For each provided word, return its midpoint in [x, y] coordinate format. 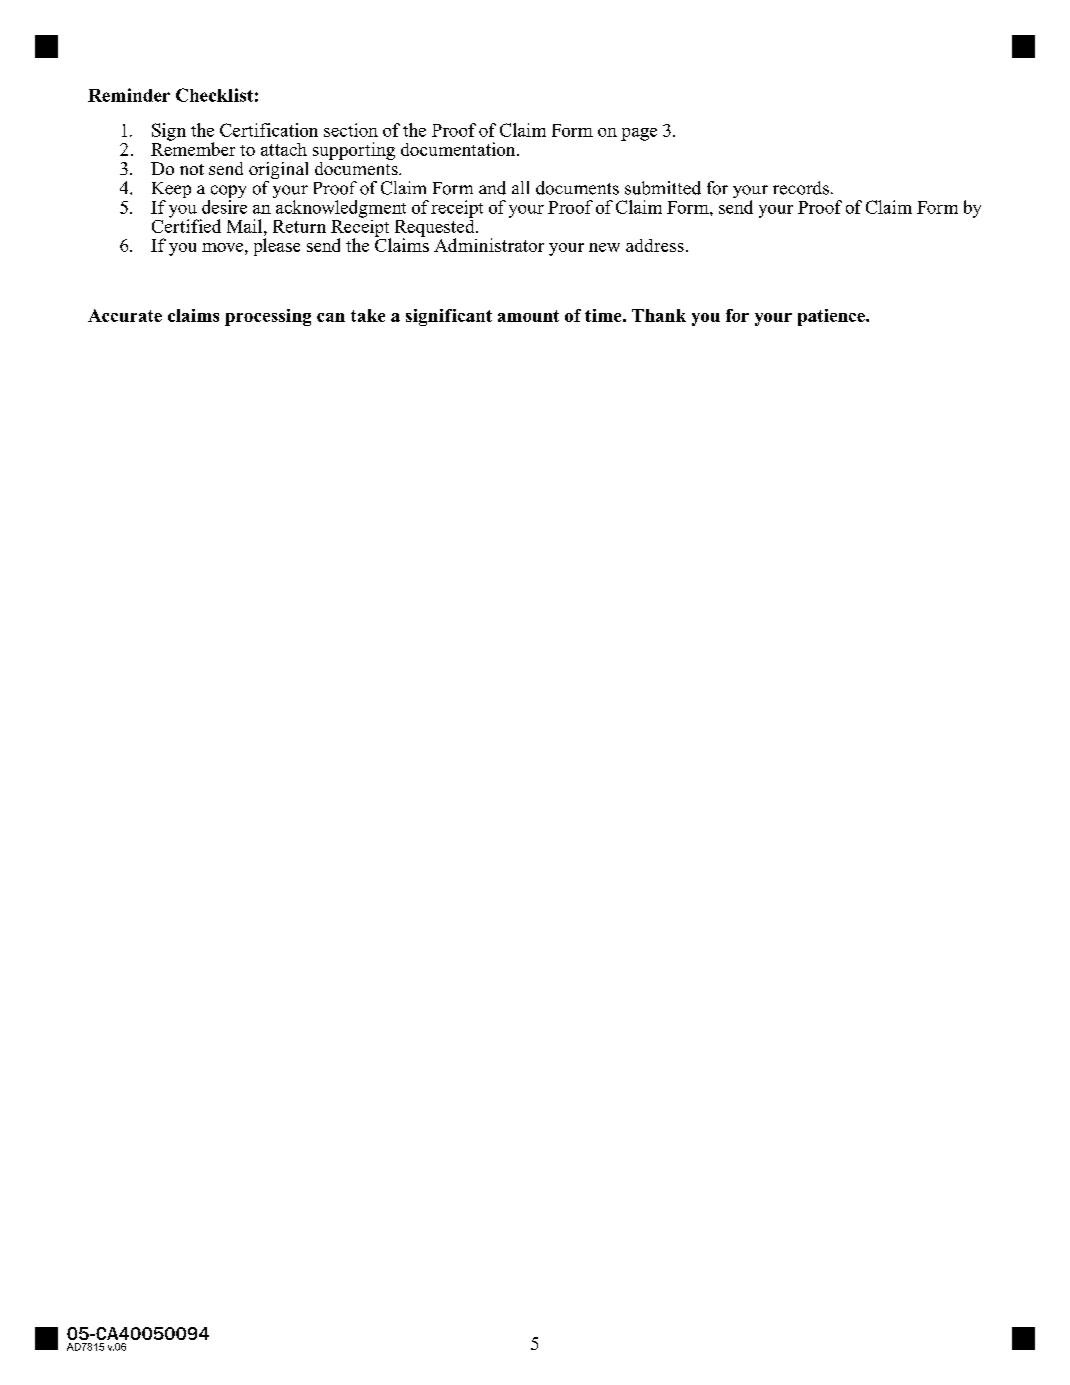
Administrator [489, 245]
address [655, 245]
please [277, 247]
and [492, 188]
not [192, 169]
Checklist [214, 95]
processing [268, 317]
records [801, 188]
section [351, 130]
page [639, 134]
